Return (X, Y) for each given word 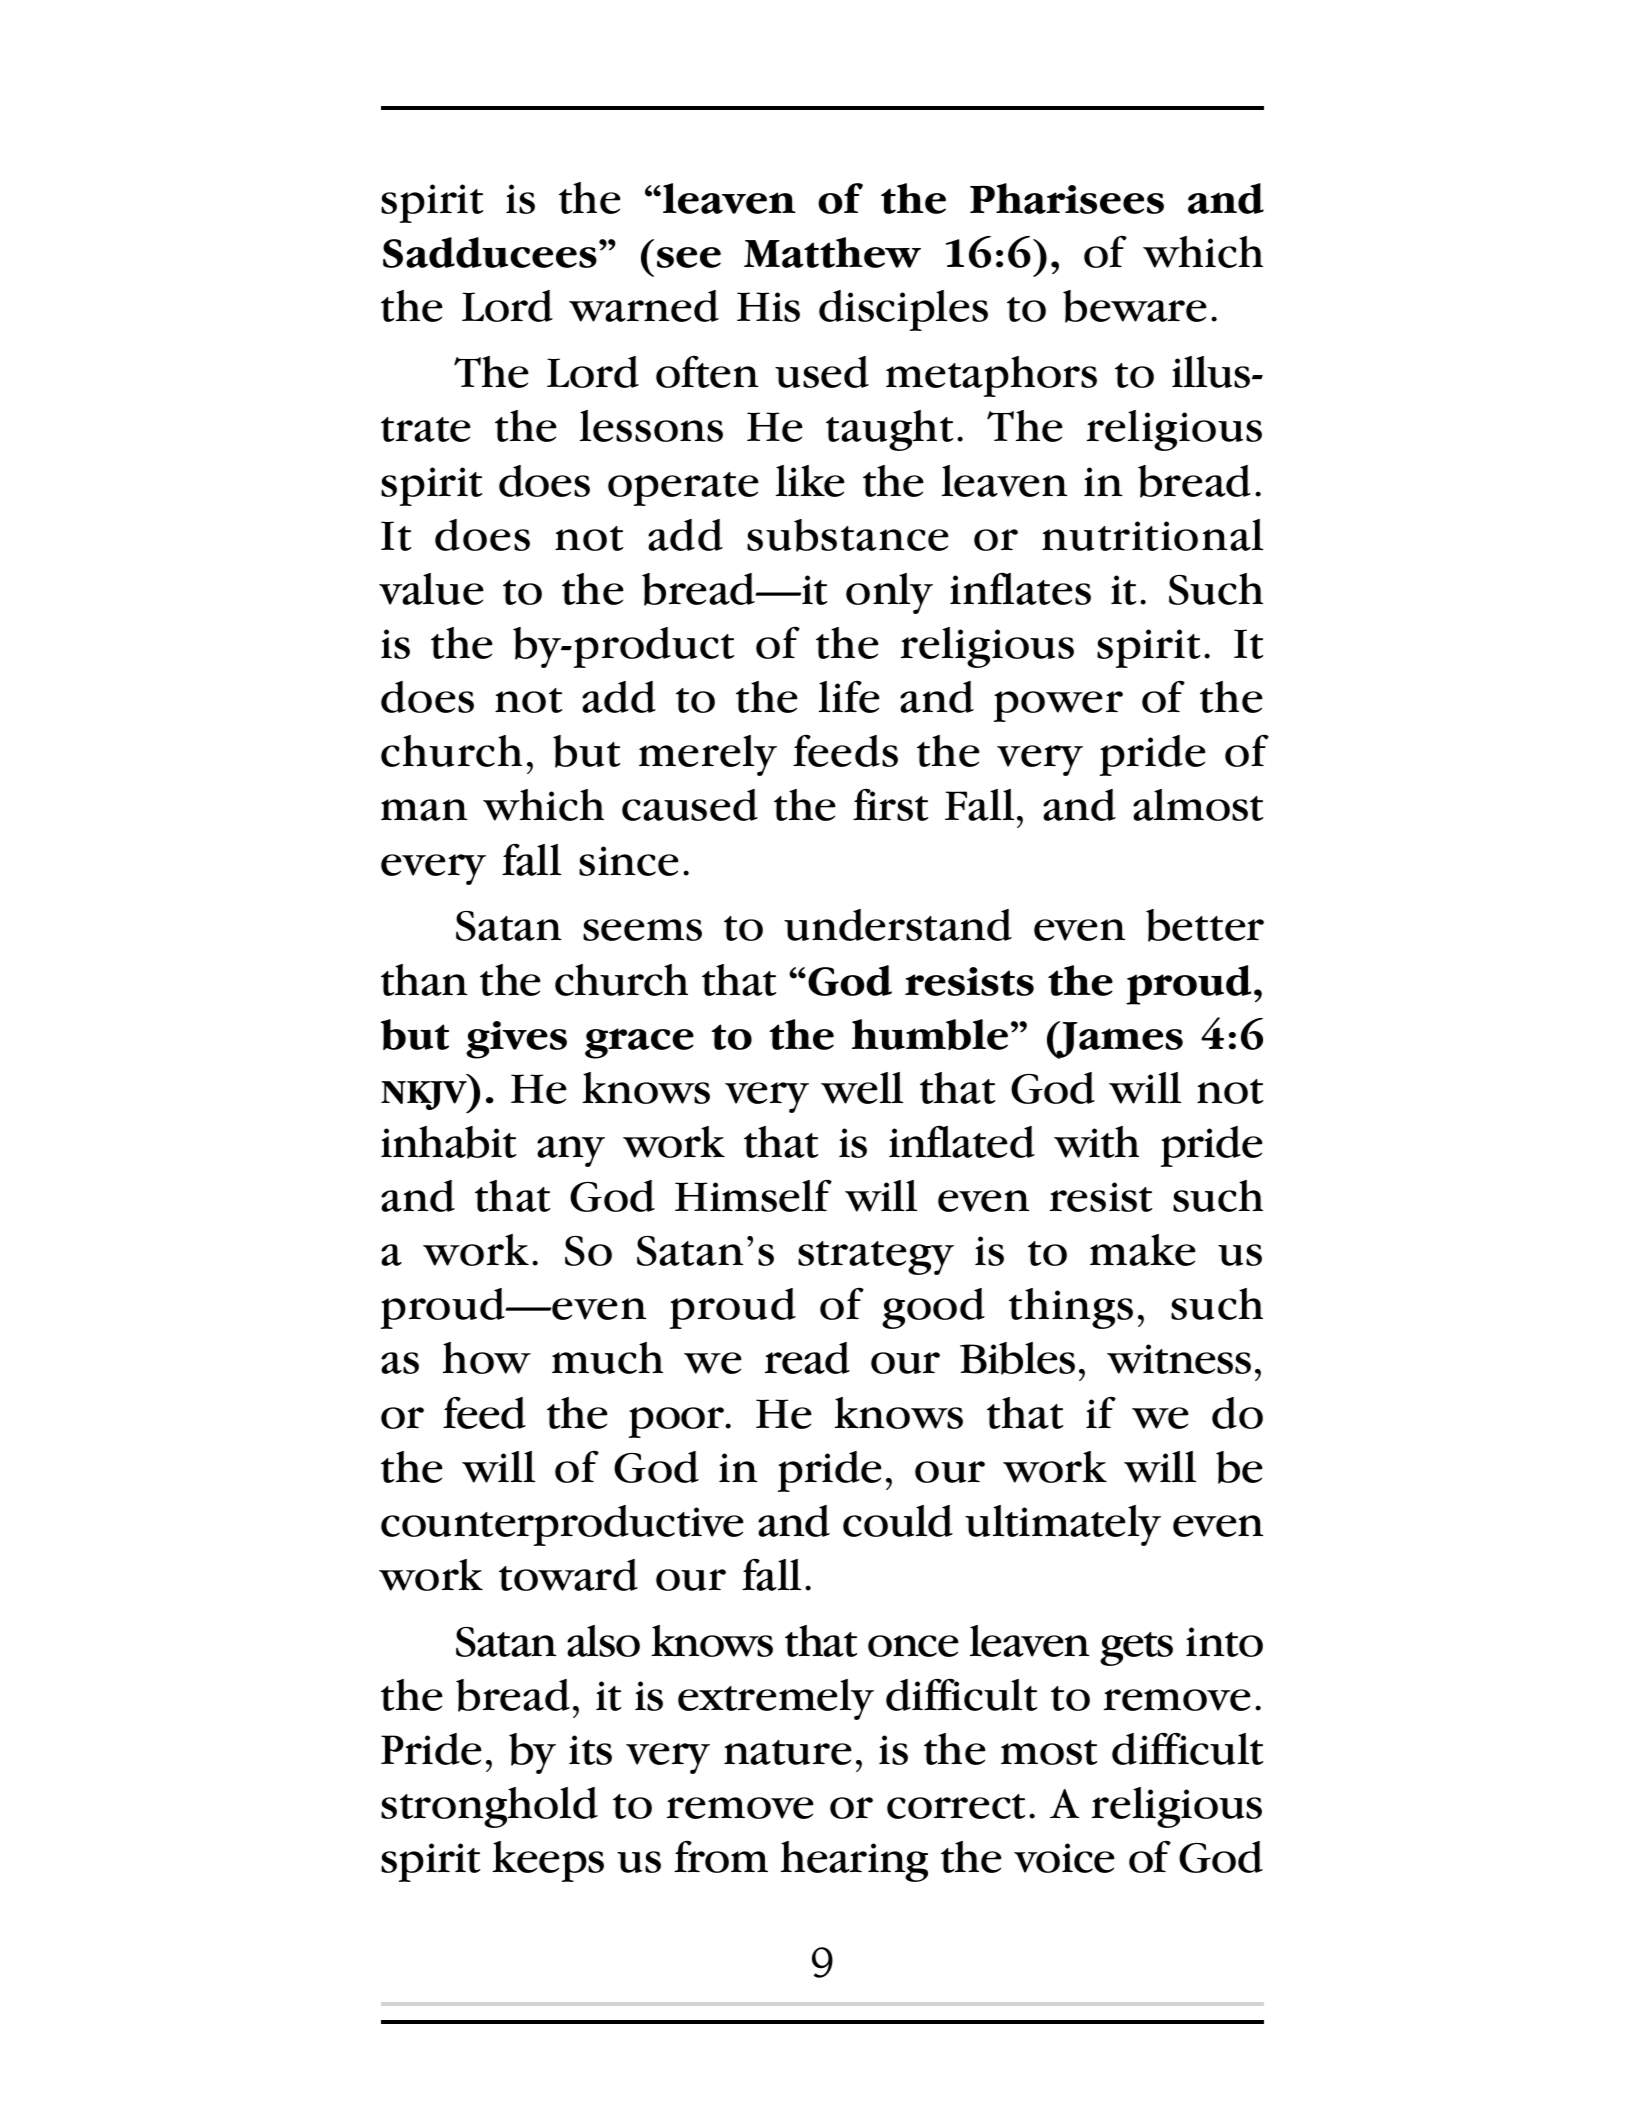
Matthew (832, 252)
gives (516, 1040)
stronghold (489, 1807)
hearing (854, 1861)
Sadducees (490, 252)
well (862, 1088)
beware (1135, 306)
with (1096, 1142)
